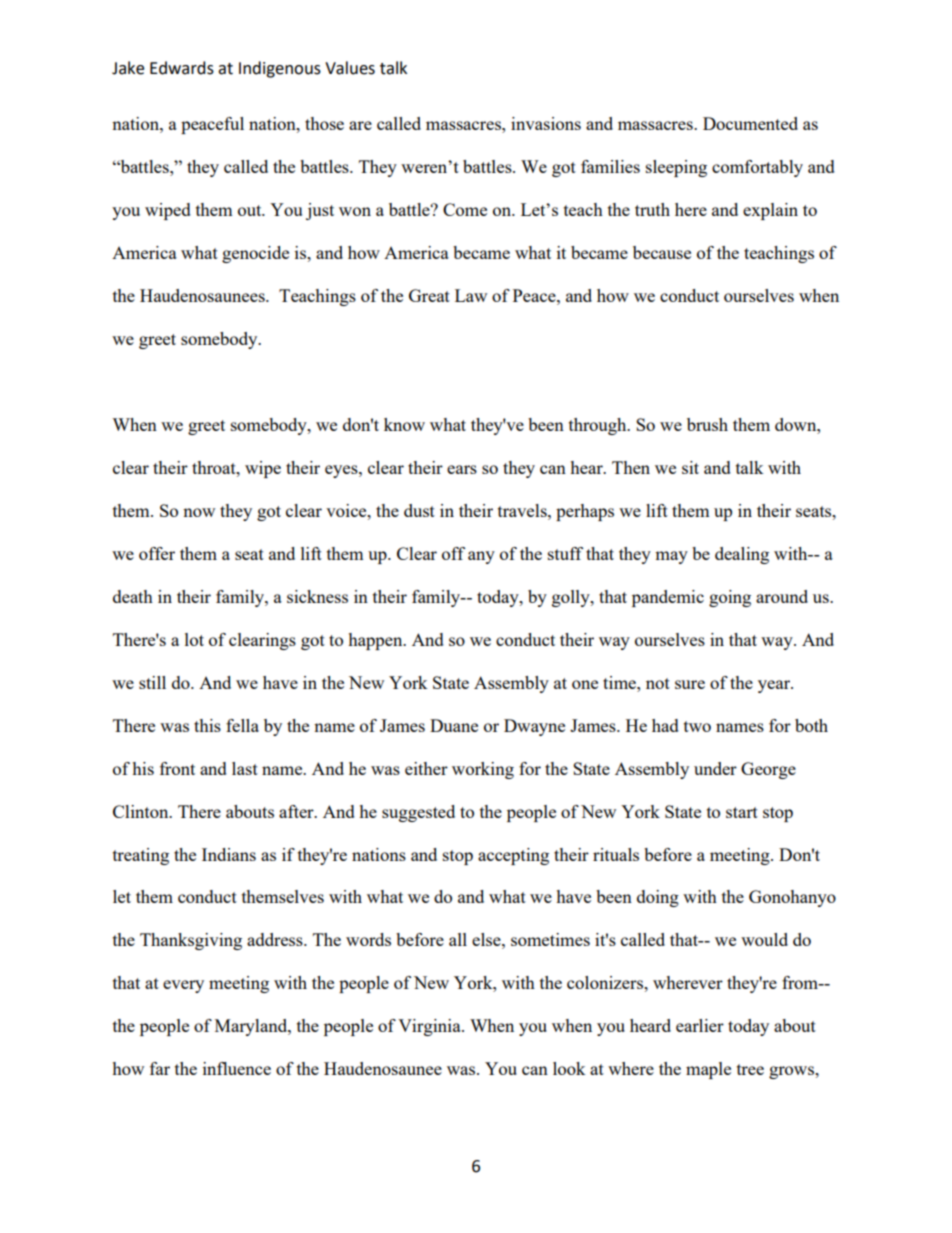 Image resolution: width=952 pixels, height=1233 pixels. Describe the element at coordinates (237, 1068) in the screenshot. I see `influence` at that location.
